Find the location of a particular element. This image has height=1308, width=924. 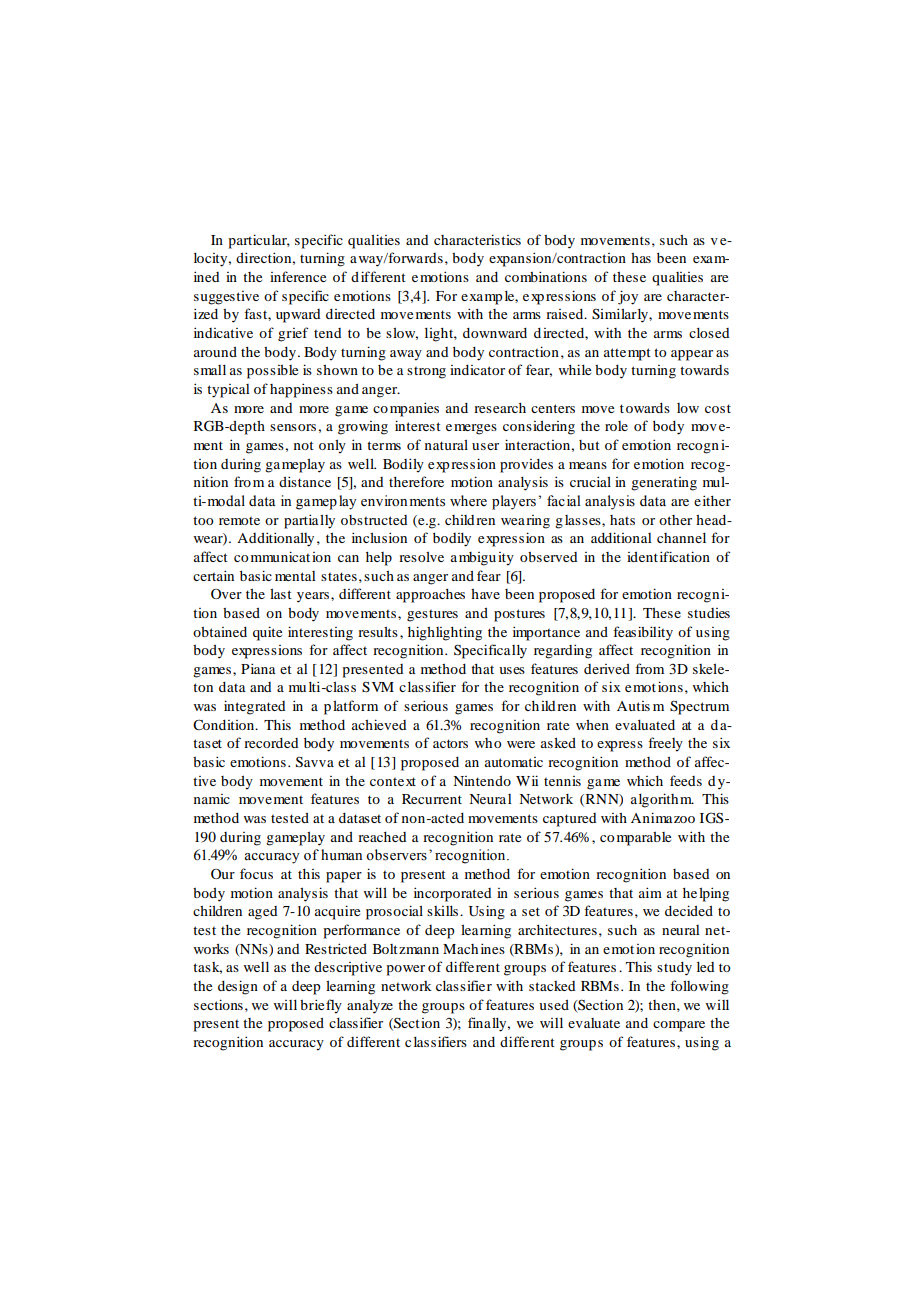

design is located at coordinates (238, 987).
